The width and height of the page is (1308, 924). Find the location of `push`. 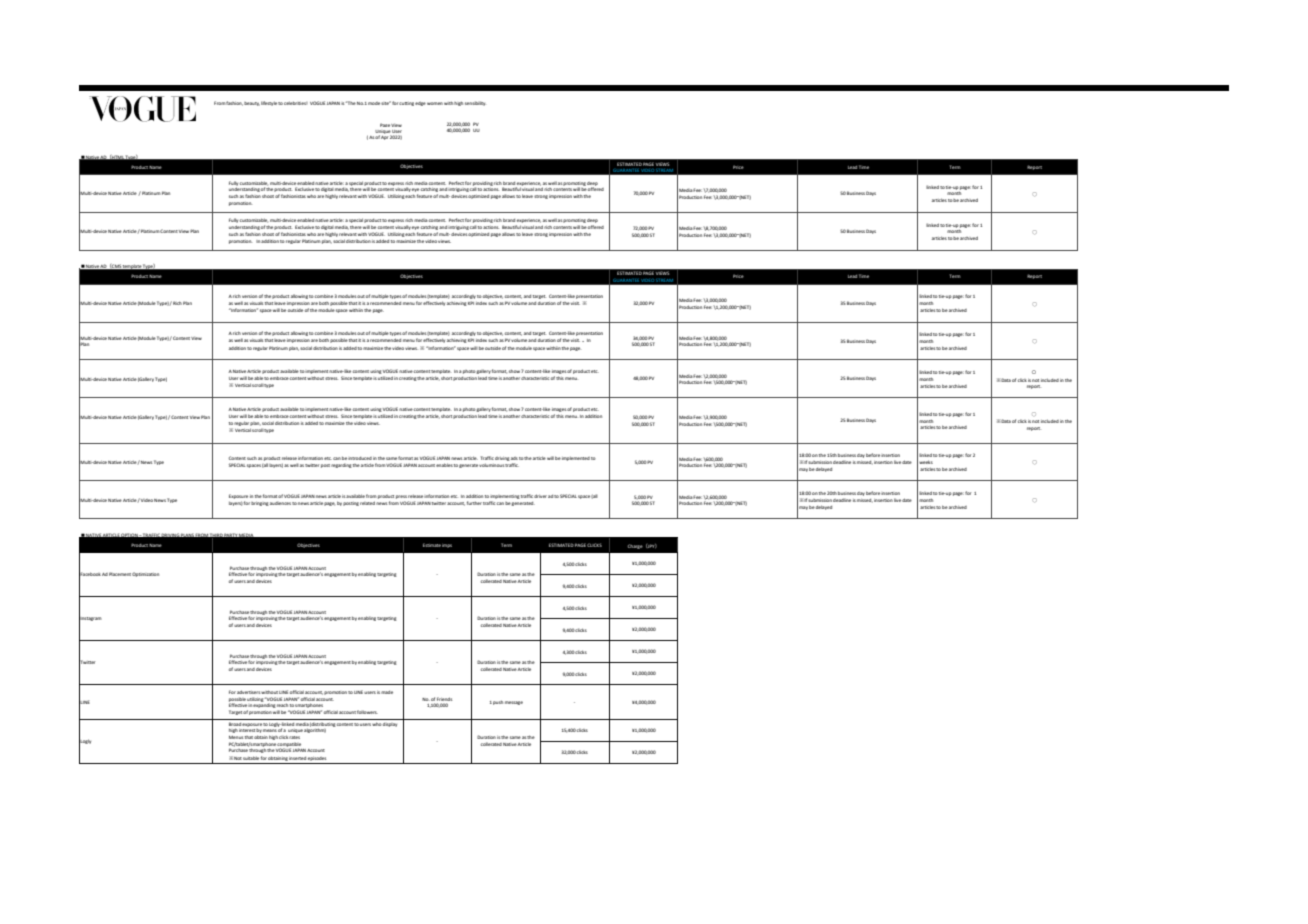

push is located at coordinates (498, 703).
